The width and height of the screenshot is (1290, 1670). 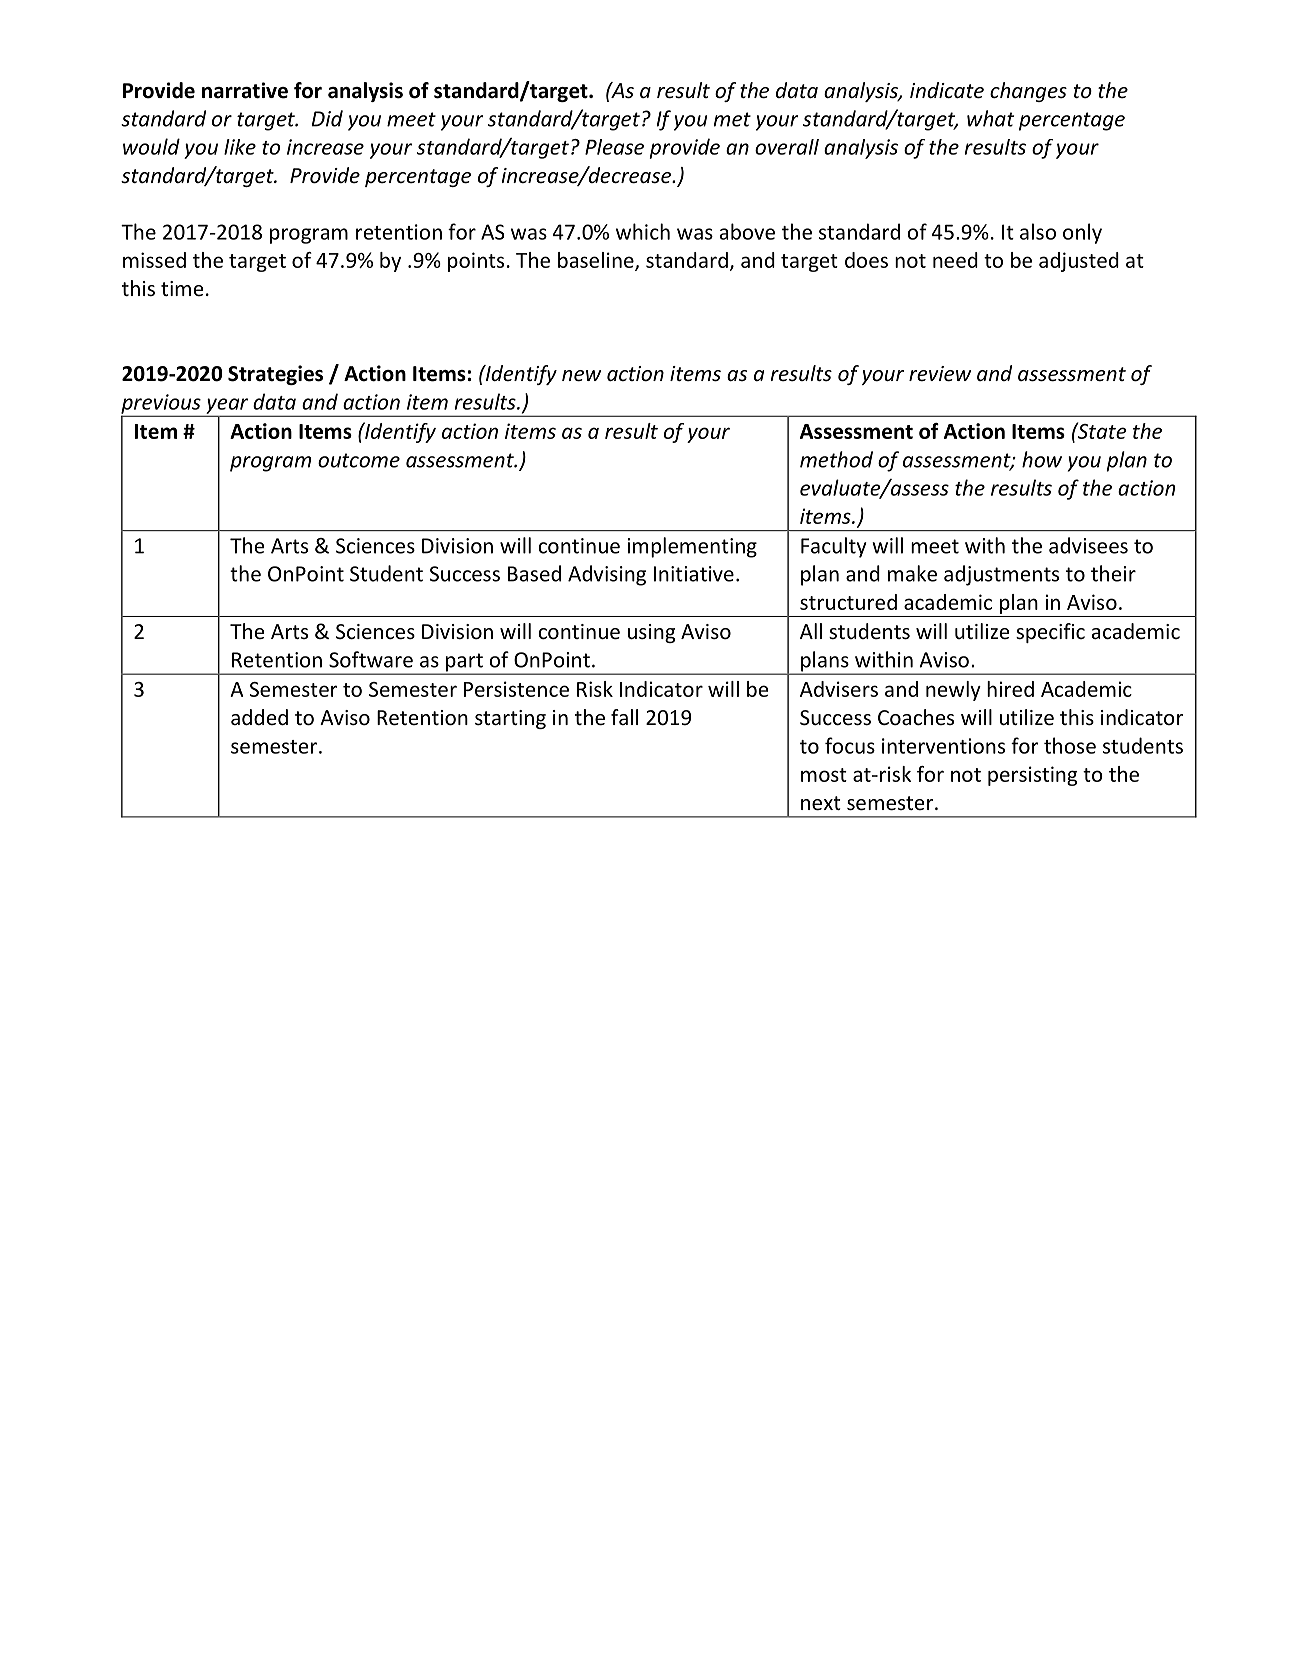 What do you see at coordinates (245, 90) in the screenshot?
I see `narrative` at bounding box center [245, 90].
